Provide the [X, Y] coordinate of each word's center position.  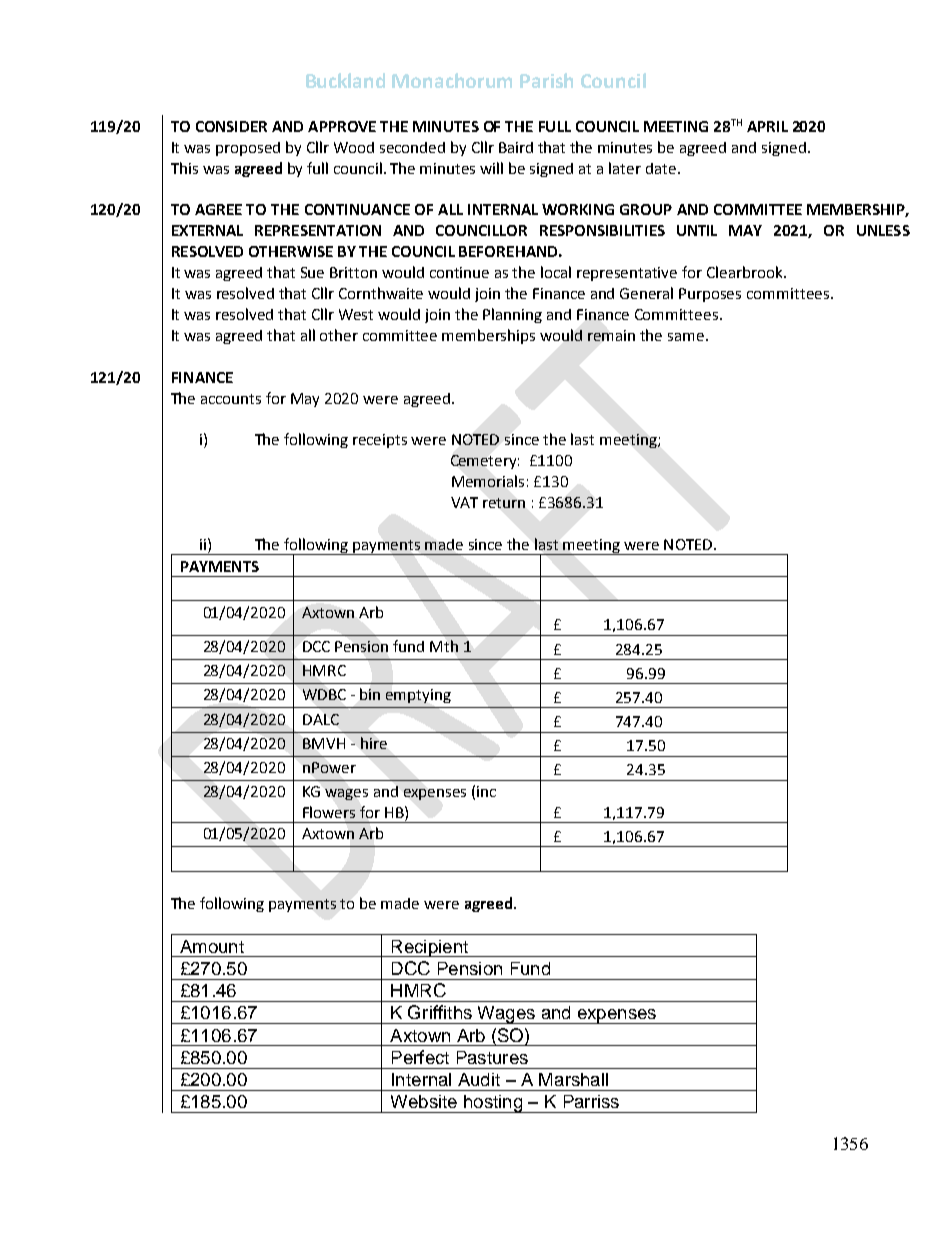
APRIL [767, 126]
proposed [248, 149]
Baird [516, 147]
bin [370, 694]
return [504, 503]
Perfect [420, 1057]
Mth [444, 646]
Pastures [492, 1057]
